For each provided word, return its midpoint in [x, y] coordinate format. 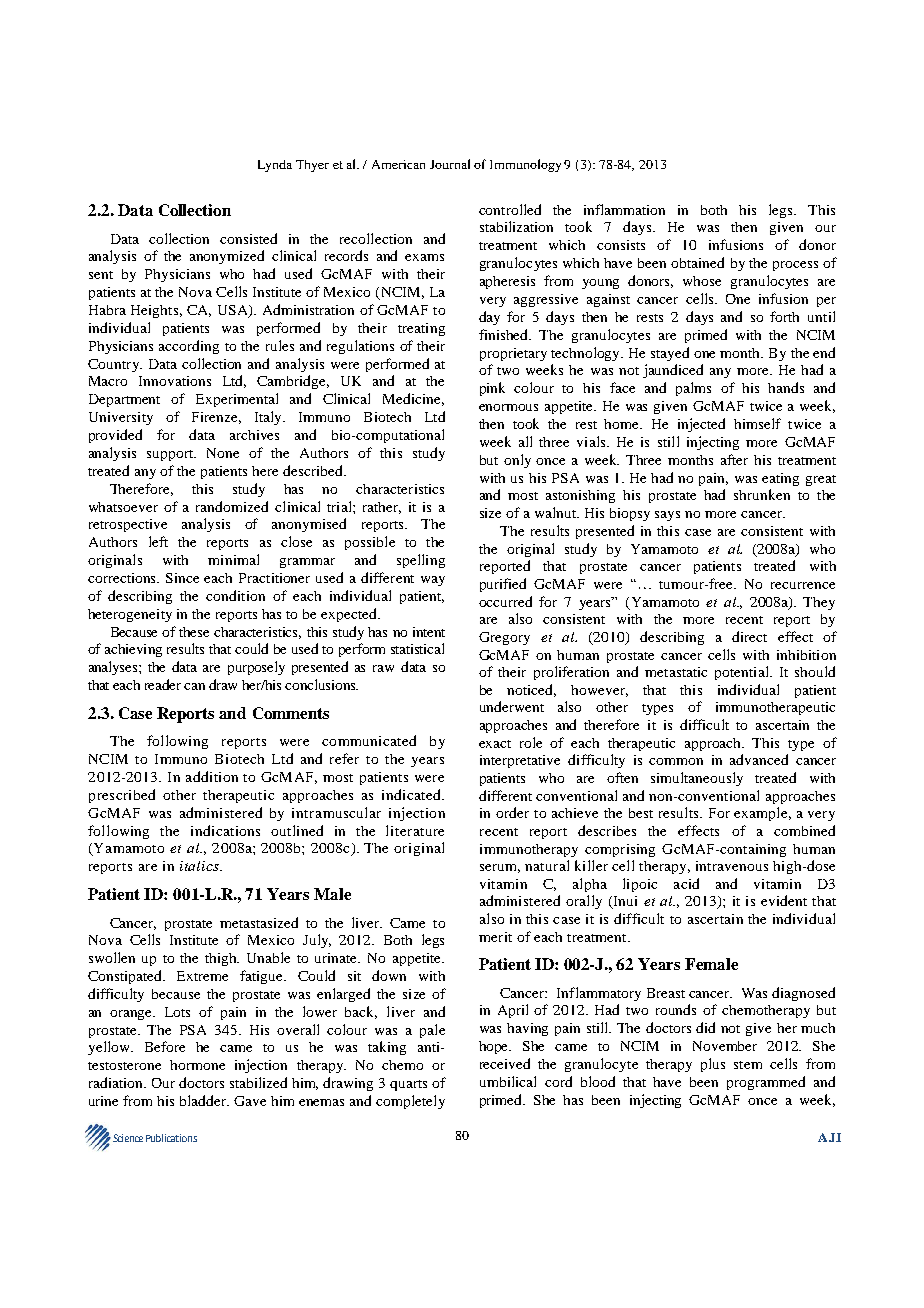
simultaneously [697, 779]
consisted [248, 238]
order [512, 812]
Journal [450, 164]
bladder [204, 1100]
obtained [697, 262]
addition [212, 776]
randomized [232, 506]
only [517, 461]
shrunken [762, 494]
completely [410, 1102]
